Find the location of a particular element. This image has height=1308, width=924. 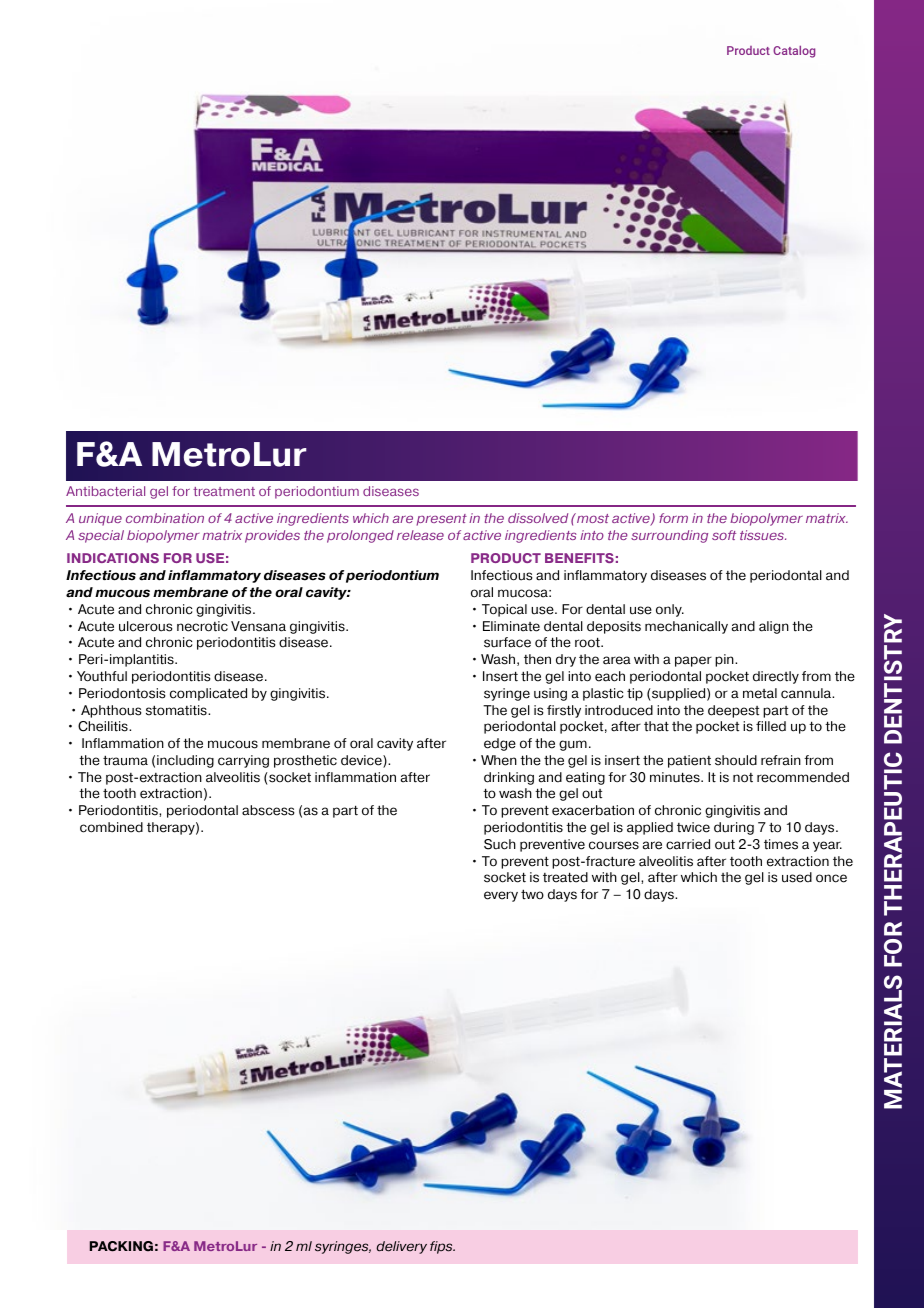

present is located at coordinates (441, 520).
